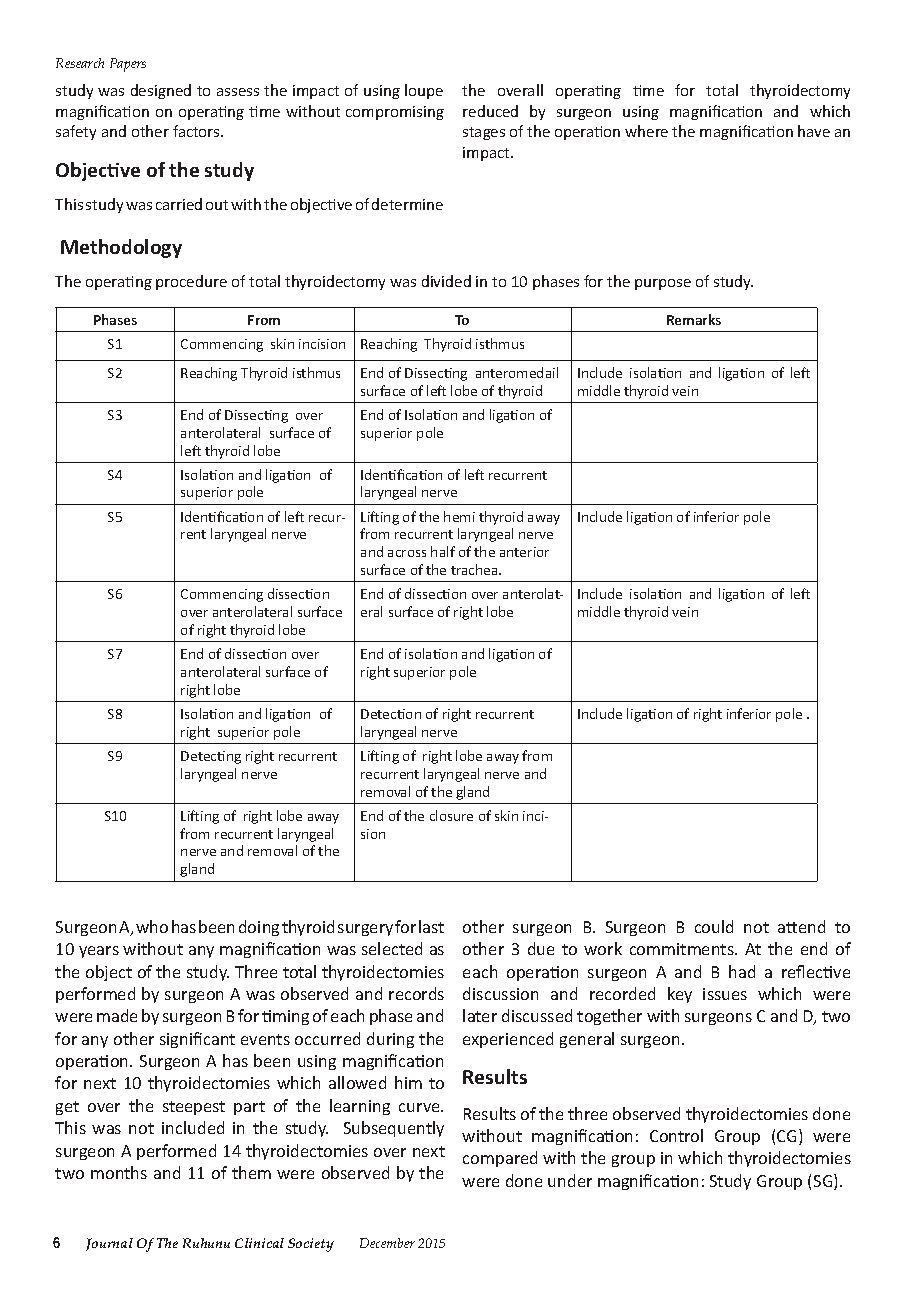 This screenshot has height=1308, width=924. What do you see at coordinates (387, 1243) in the screenshot?
I see `December` at bounding box center [387, 1243].
